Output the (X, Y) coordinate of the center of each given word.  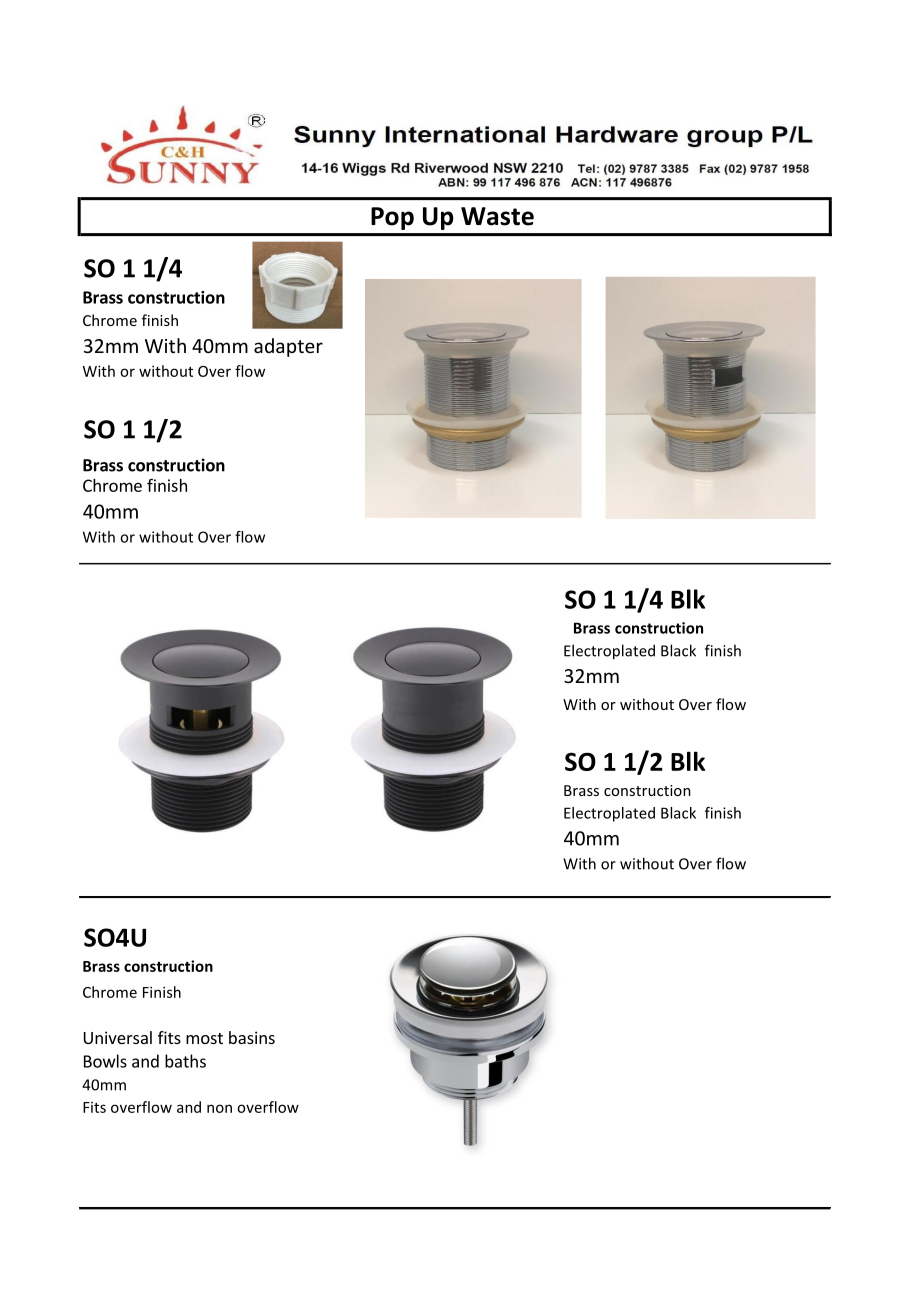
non (219, 1108)
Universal (118, 1037)
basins (252, 1037)
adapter (288, 347)
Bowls (105, 1061)
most (204, 1038)
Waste (497, 216)
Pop (392, 218)
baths (185, 1061)
